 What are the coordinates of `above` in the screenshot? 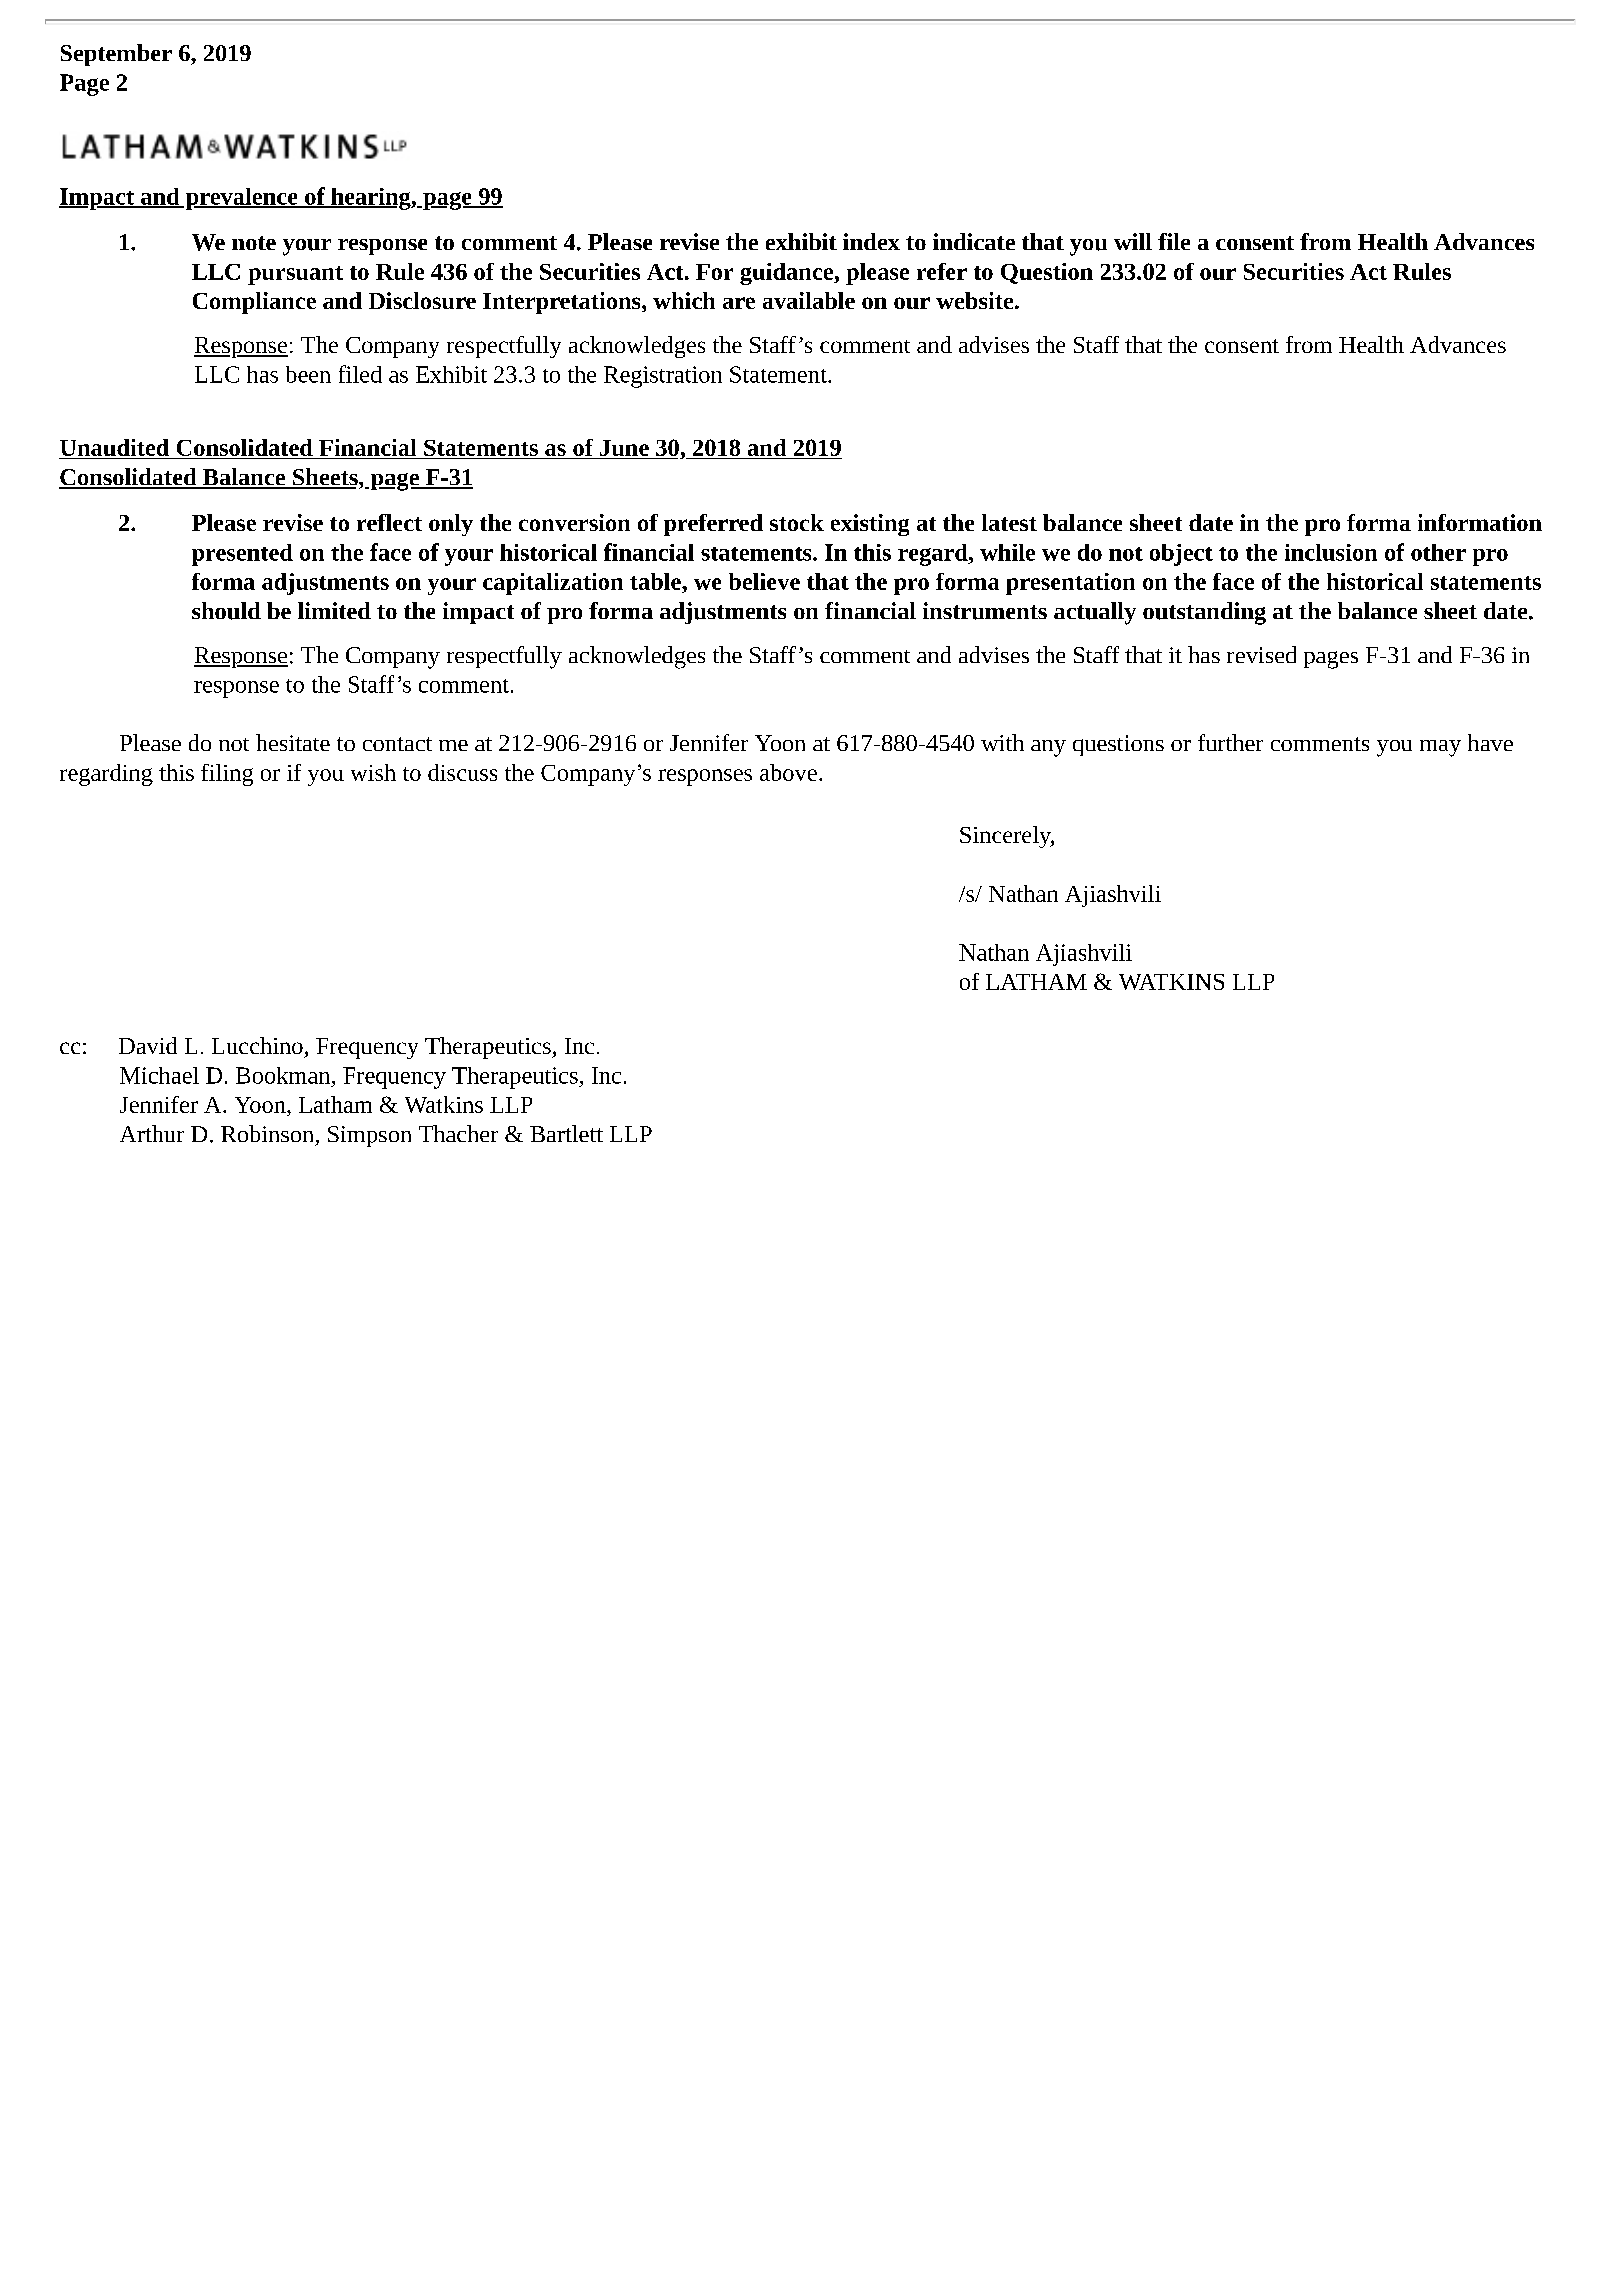 It's located at (788, 772).
